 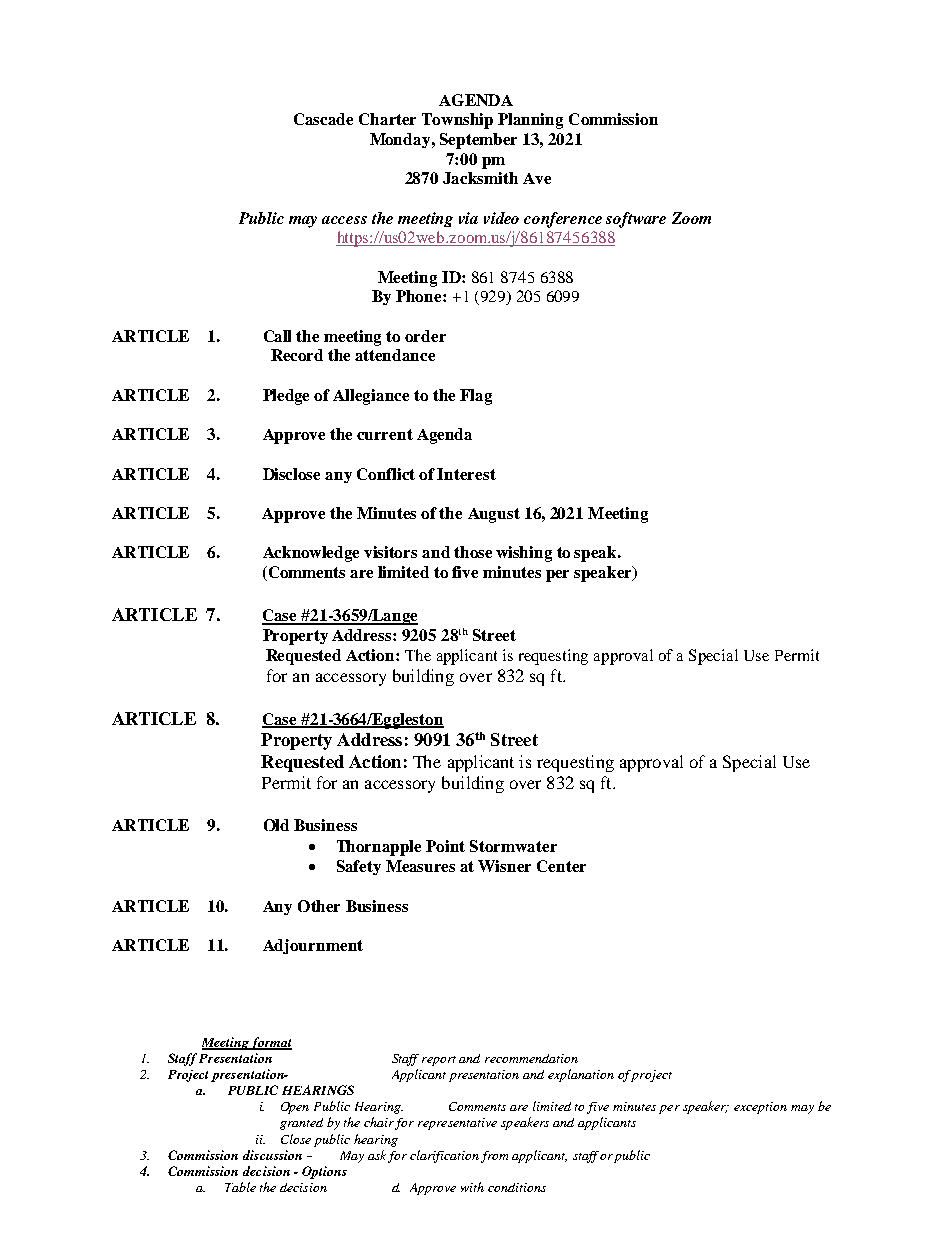 I want to click on wishing, so click(x=524, y=554).
